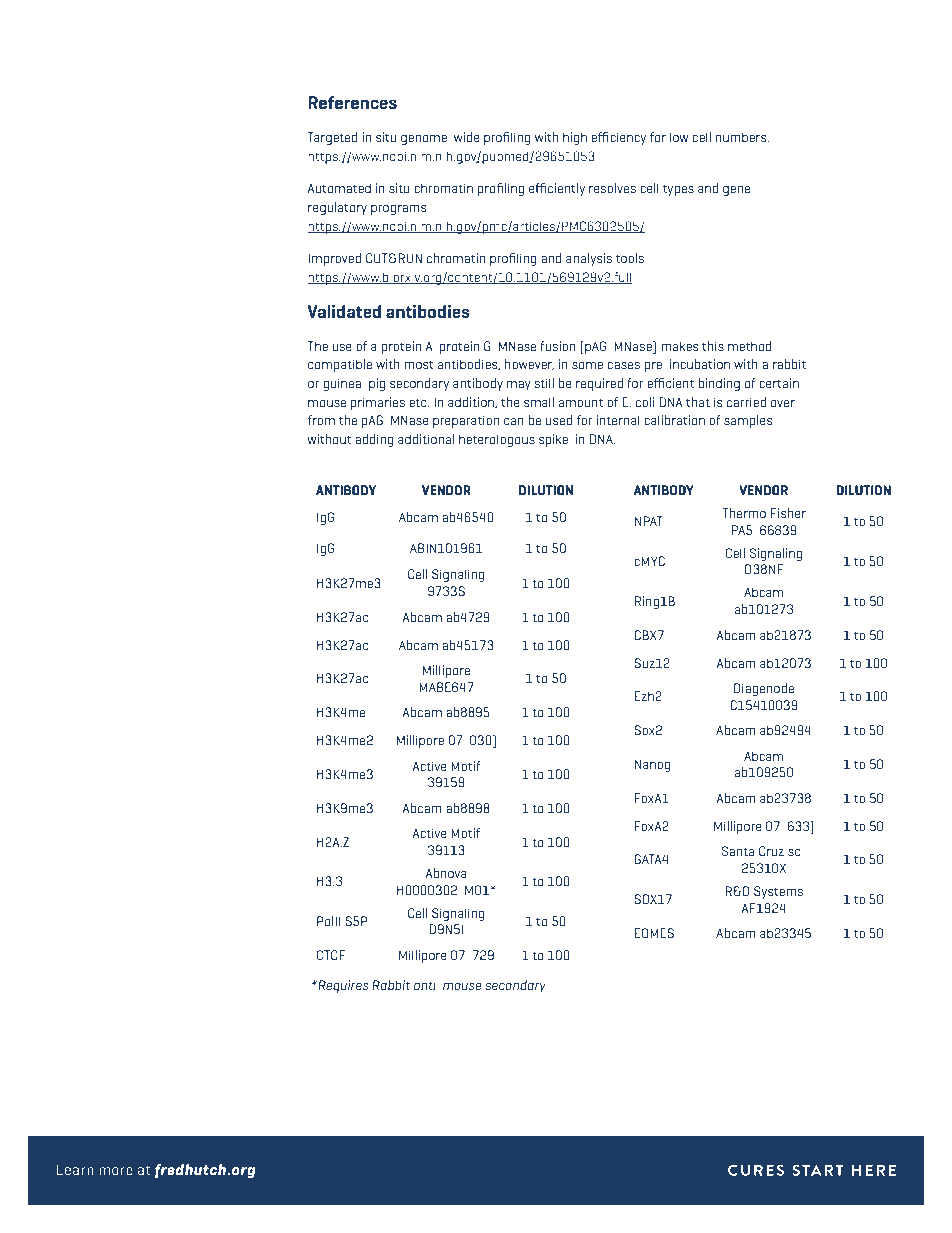  Describe the element at coordinates (738, 851) in the screenshot. I see `Santa` at that location.
